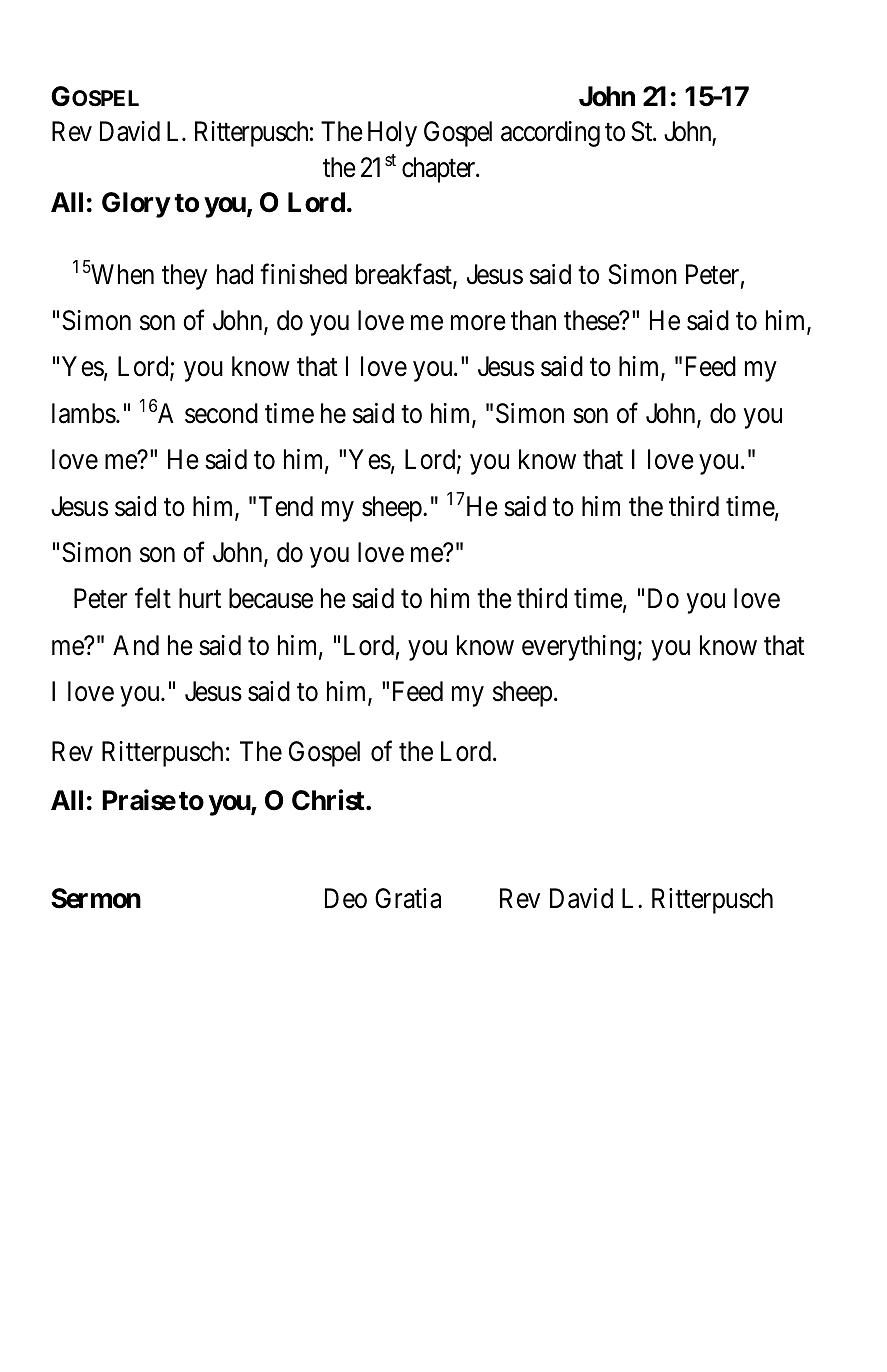 The image size is (887, 1372). What do you see at coordinates (550, 134) in the screenshot?
I see `according` at bounding box center [550, 134].
